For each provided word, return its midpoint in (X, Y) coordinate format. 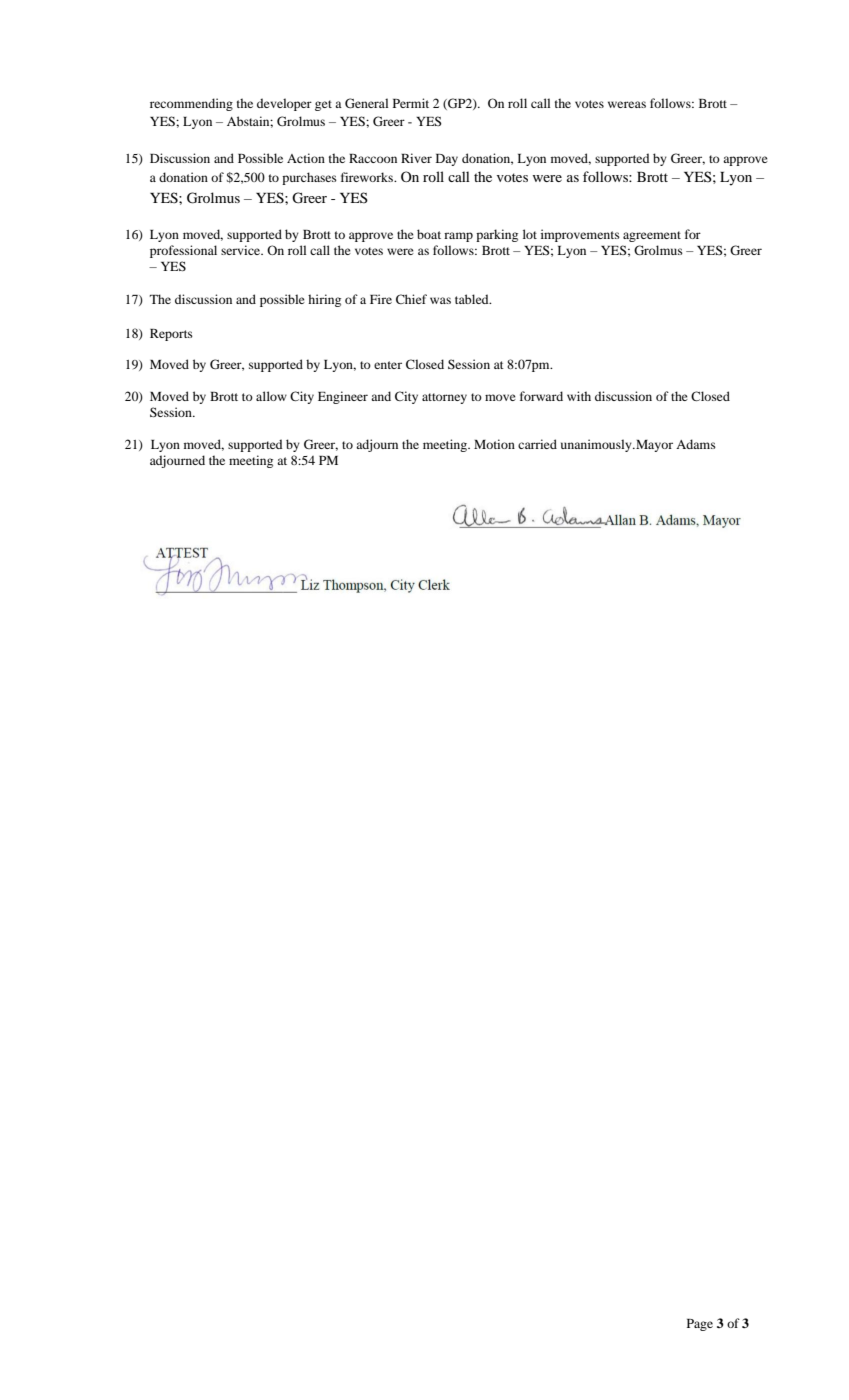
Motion (494, 444)
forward (541, 396)
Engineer (343, 397)
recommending (191, 104)
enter (388, 365)
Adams (696, 444)
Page (700, 1325)
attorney (444, 398)
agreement (652, 236)
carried (537, 444)
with (579, 396)
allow (271, 396)
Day (447, 160)
